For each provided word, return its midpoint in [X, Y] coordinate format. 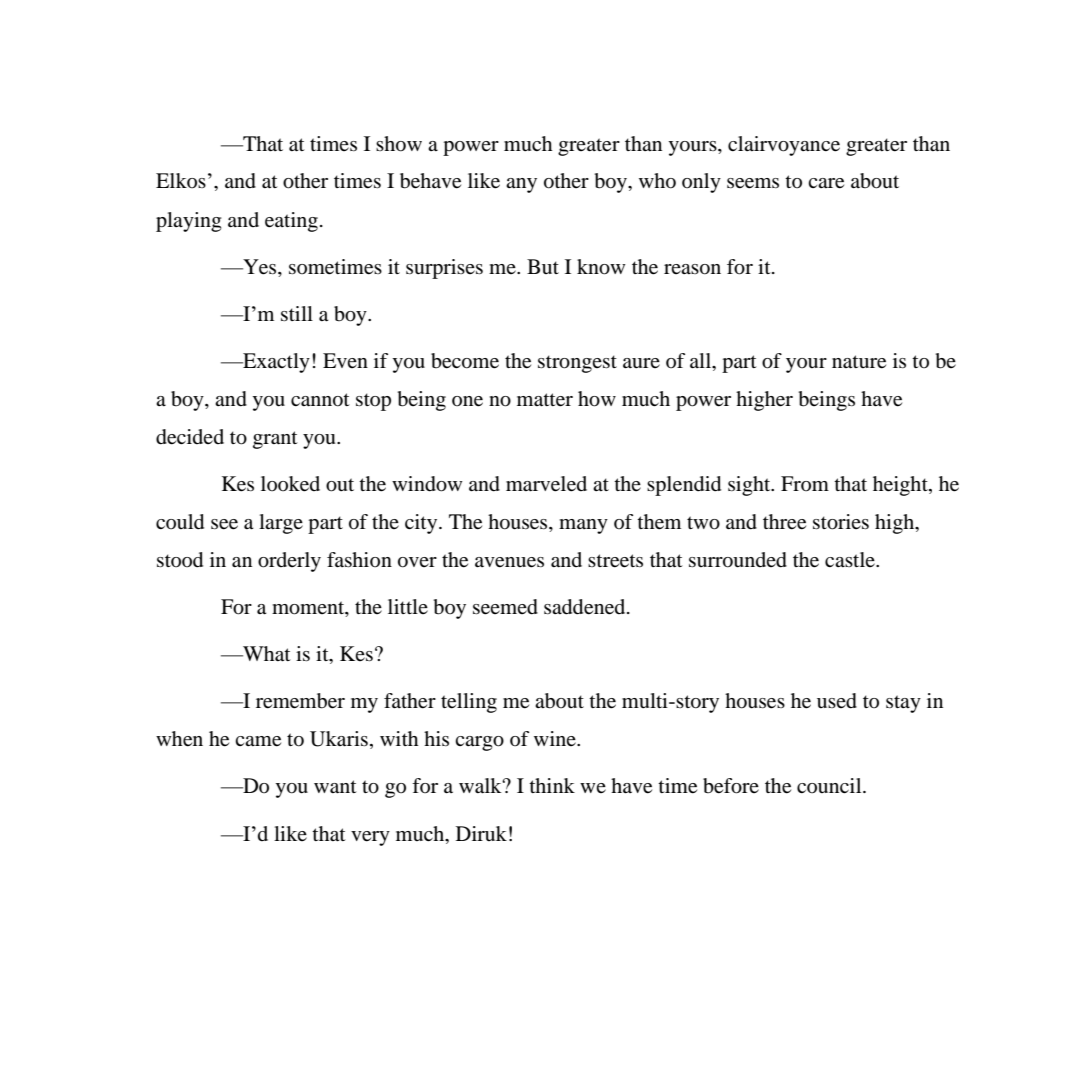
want [335, 787]
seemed [505, 607]
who [657, 181]
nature [859, 362]
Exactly [275, 363]
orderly [289, 562]
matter [545, 400]
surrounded [738, 560]
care [826, 183]
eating [291, 222]
